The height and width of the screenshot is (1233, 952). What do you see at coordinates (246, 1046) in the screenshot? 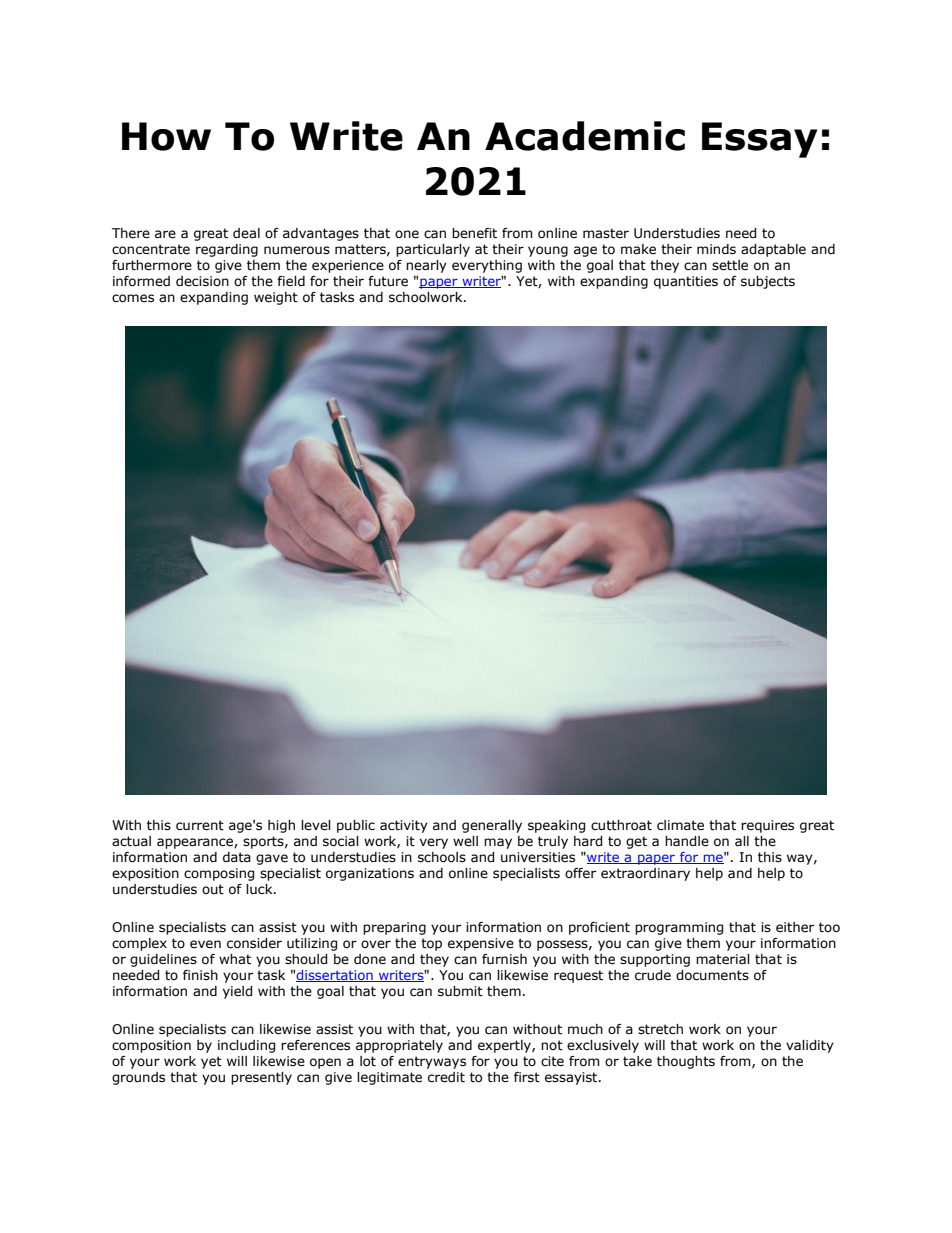
I see `including` at bounding box center [246, 1046].
